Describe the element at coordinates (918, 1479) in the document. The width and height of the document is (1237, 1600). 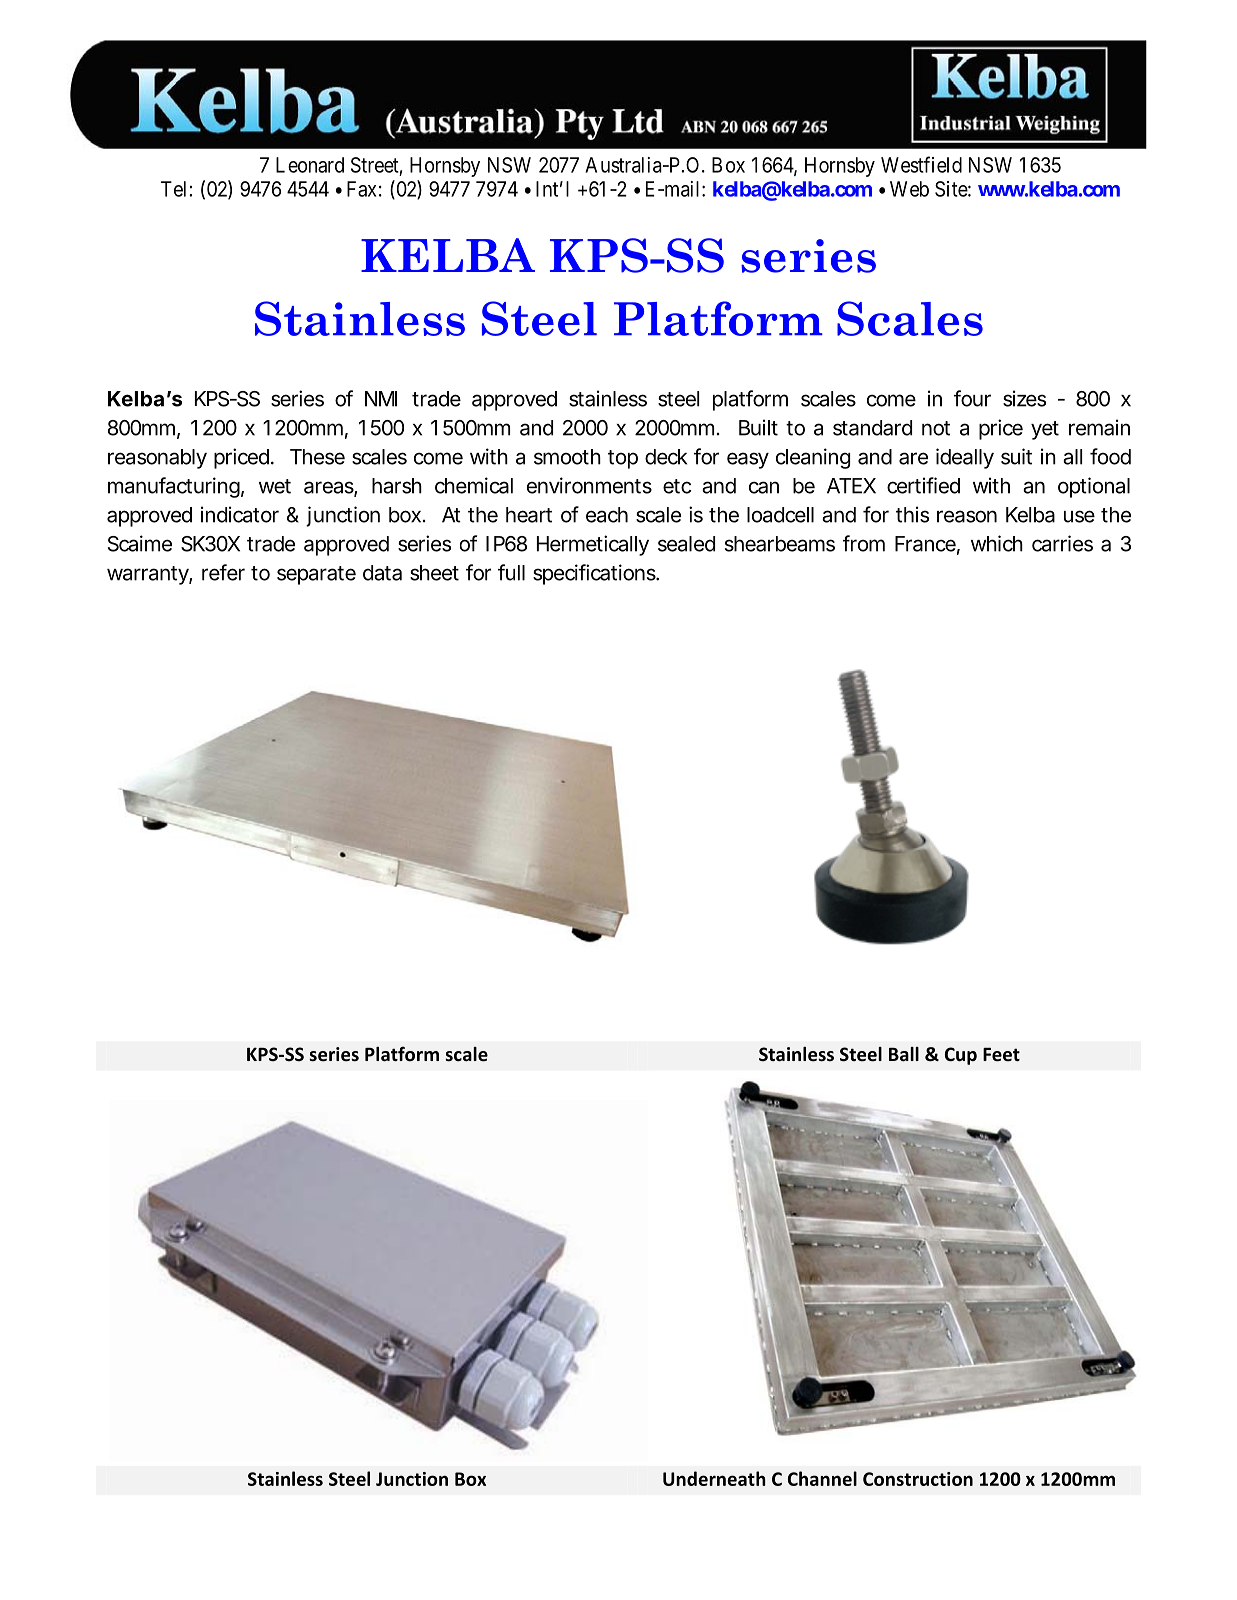
I see `Construction` at that location.
